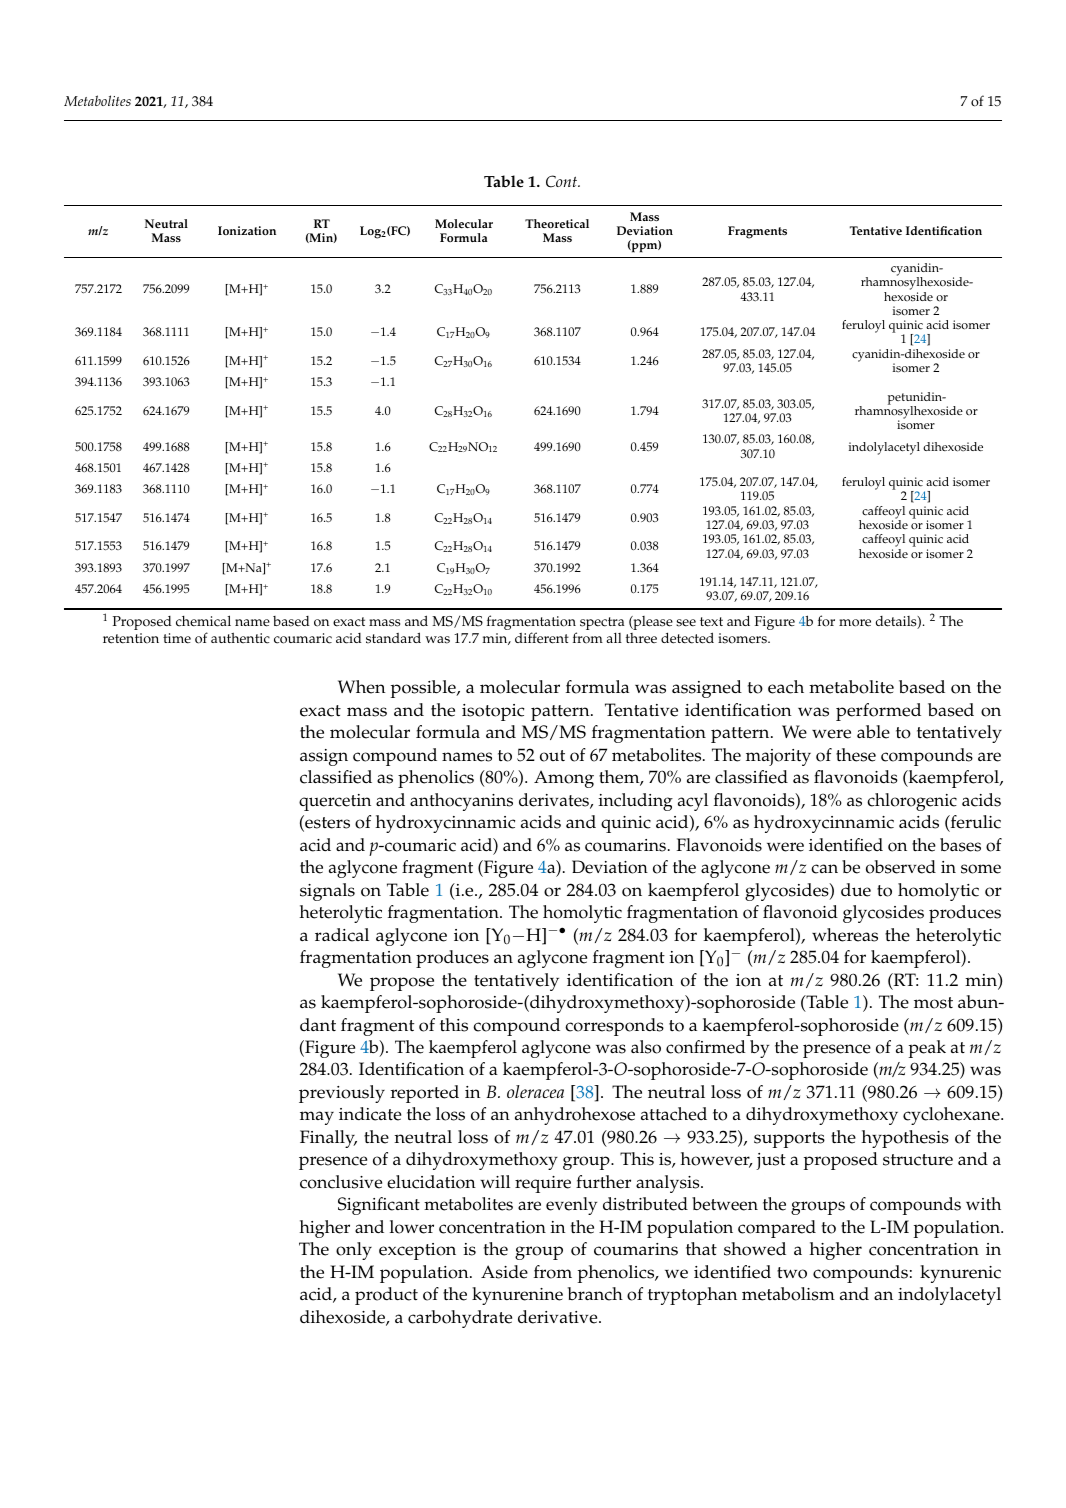 This image has width=1066, height=1508. I want to click on previously, so click(342, 1094).
